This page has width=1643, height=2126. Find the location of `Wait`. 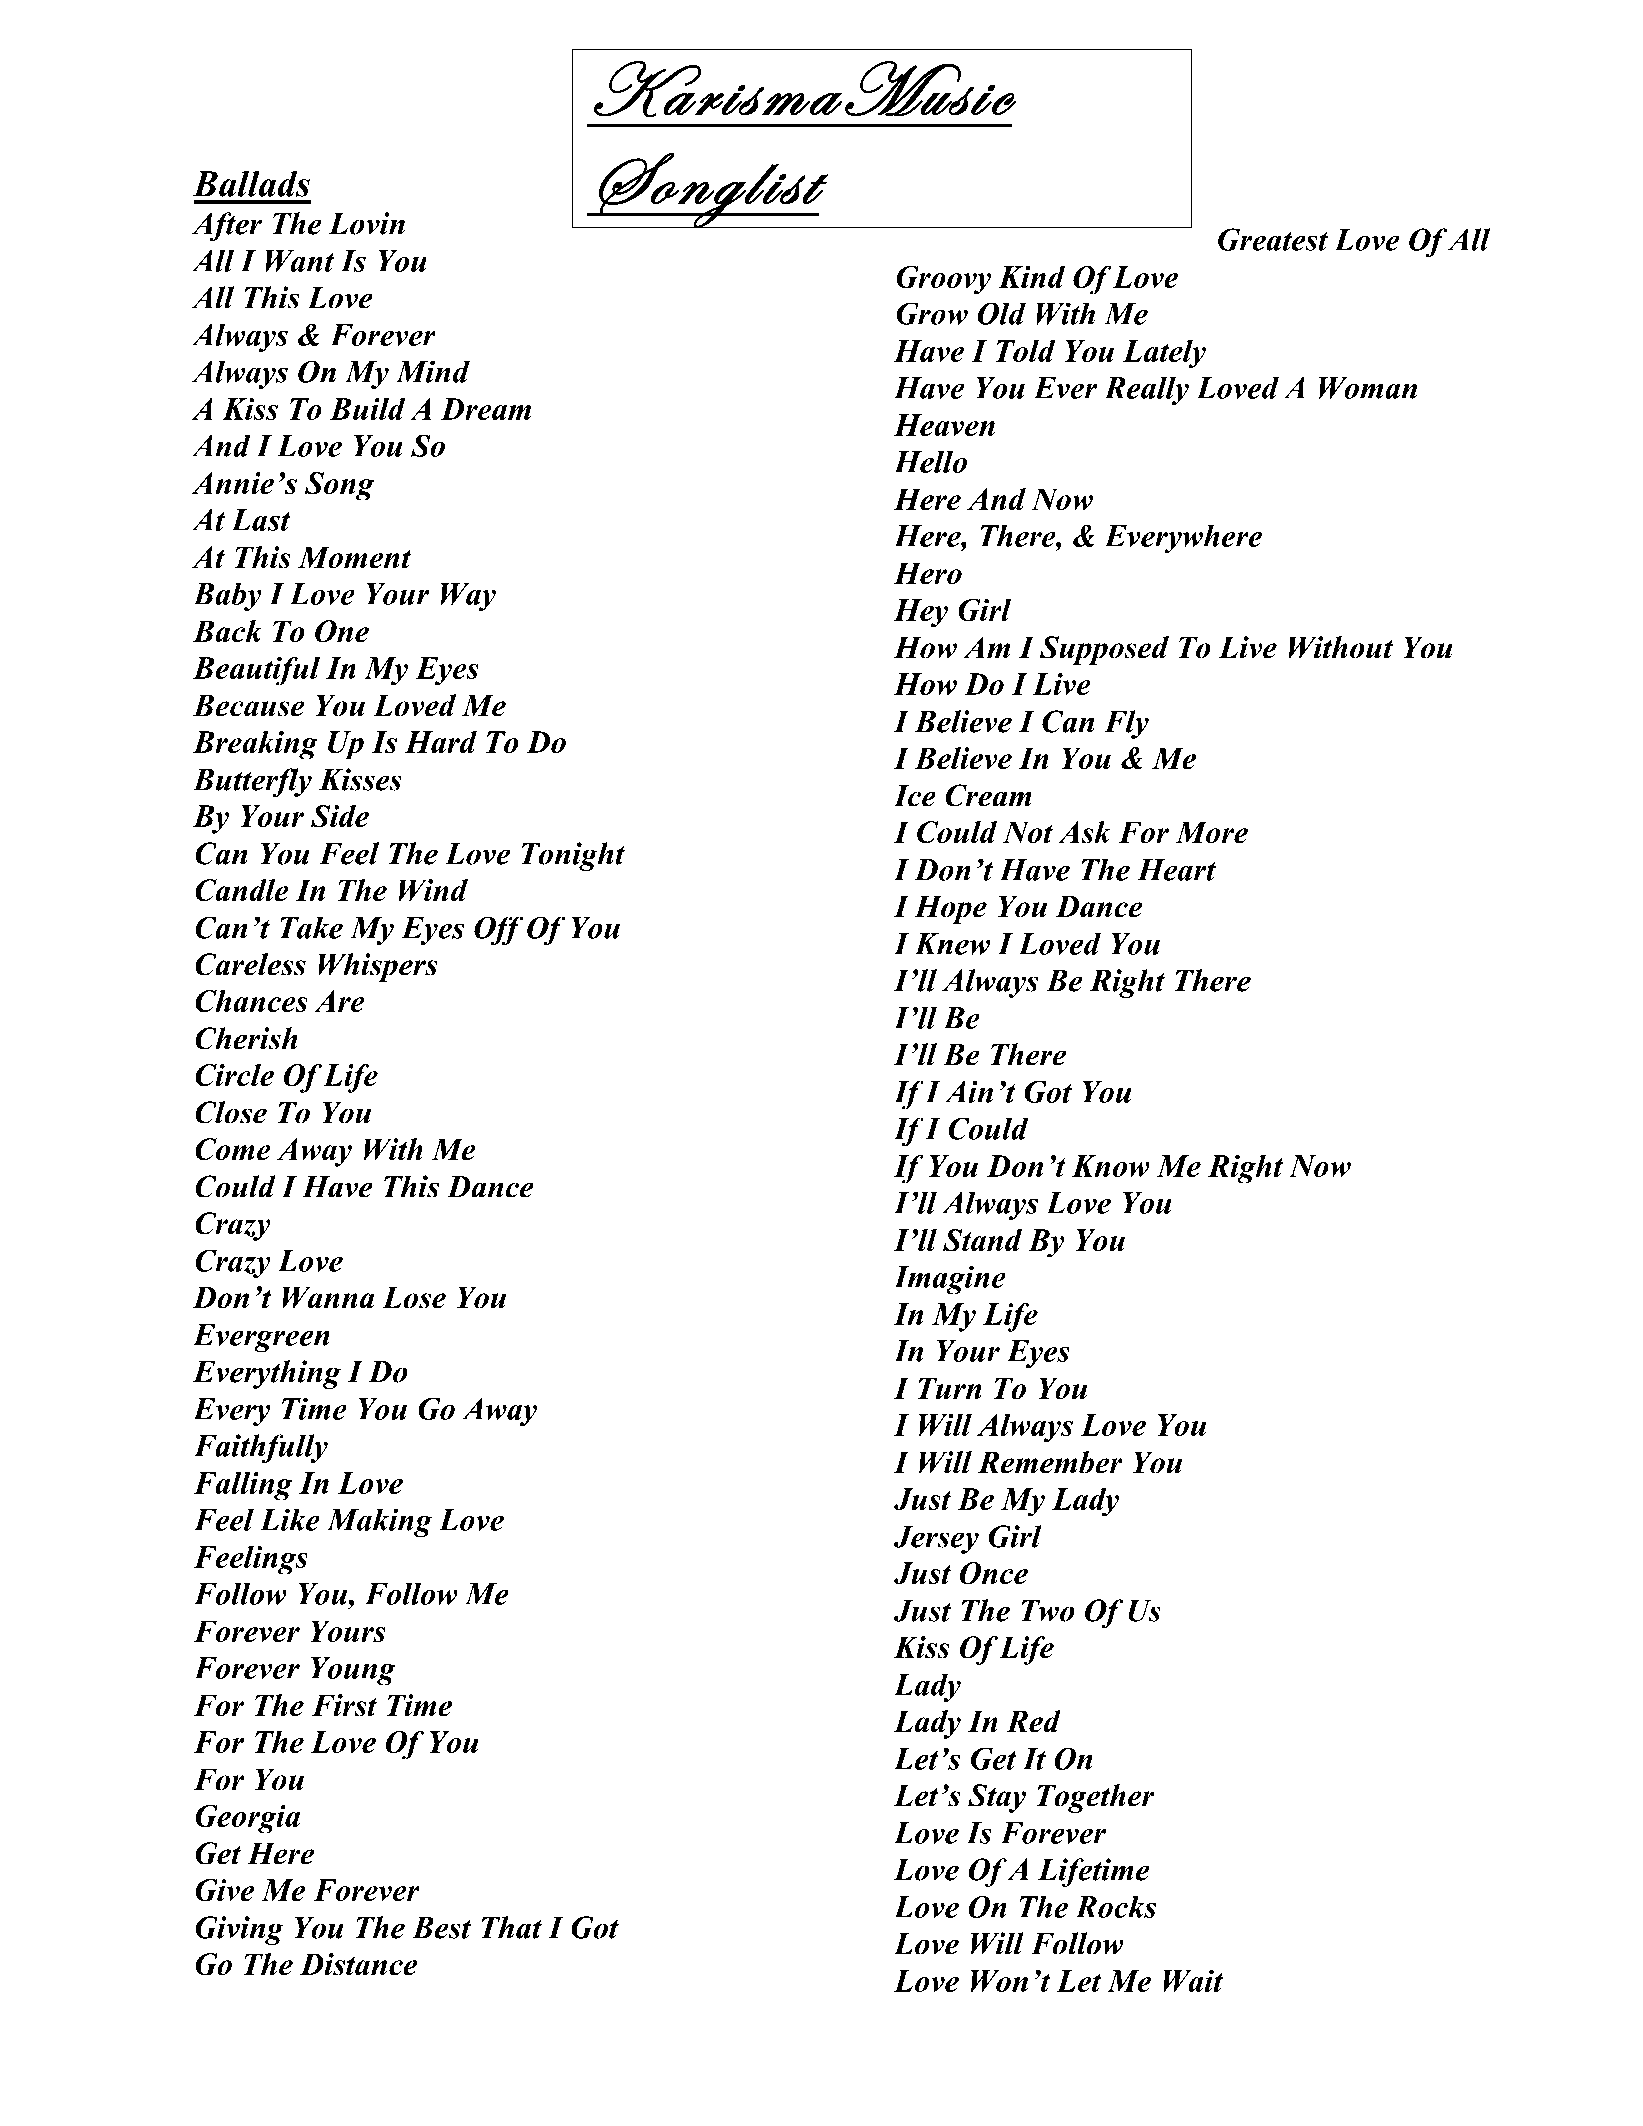

Wait is located at coordinates (1193, 1981).
